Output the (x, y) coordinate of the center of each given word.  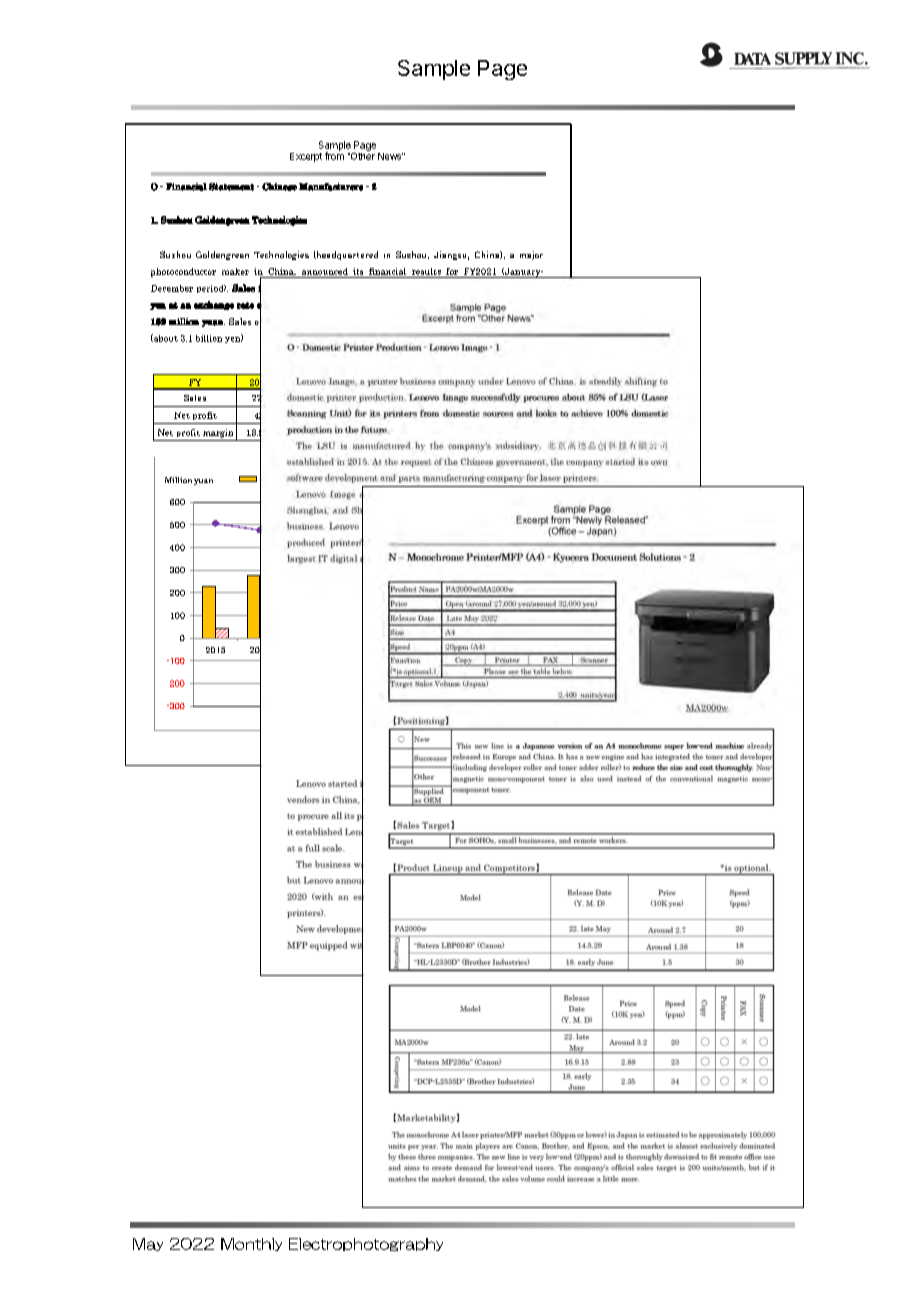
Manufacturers (331, 187)
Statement (231, 187)
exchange (214, 305)
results (426, 271)
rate (245, 305)
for (452, 271)
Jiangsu (451, 255)
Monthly (251, 1244)
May (148, 1244)
